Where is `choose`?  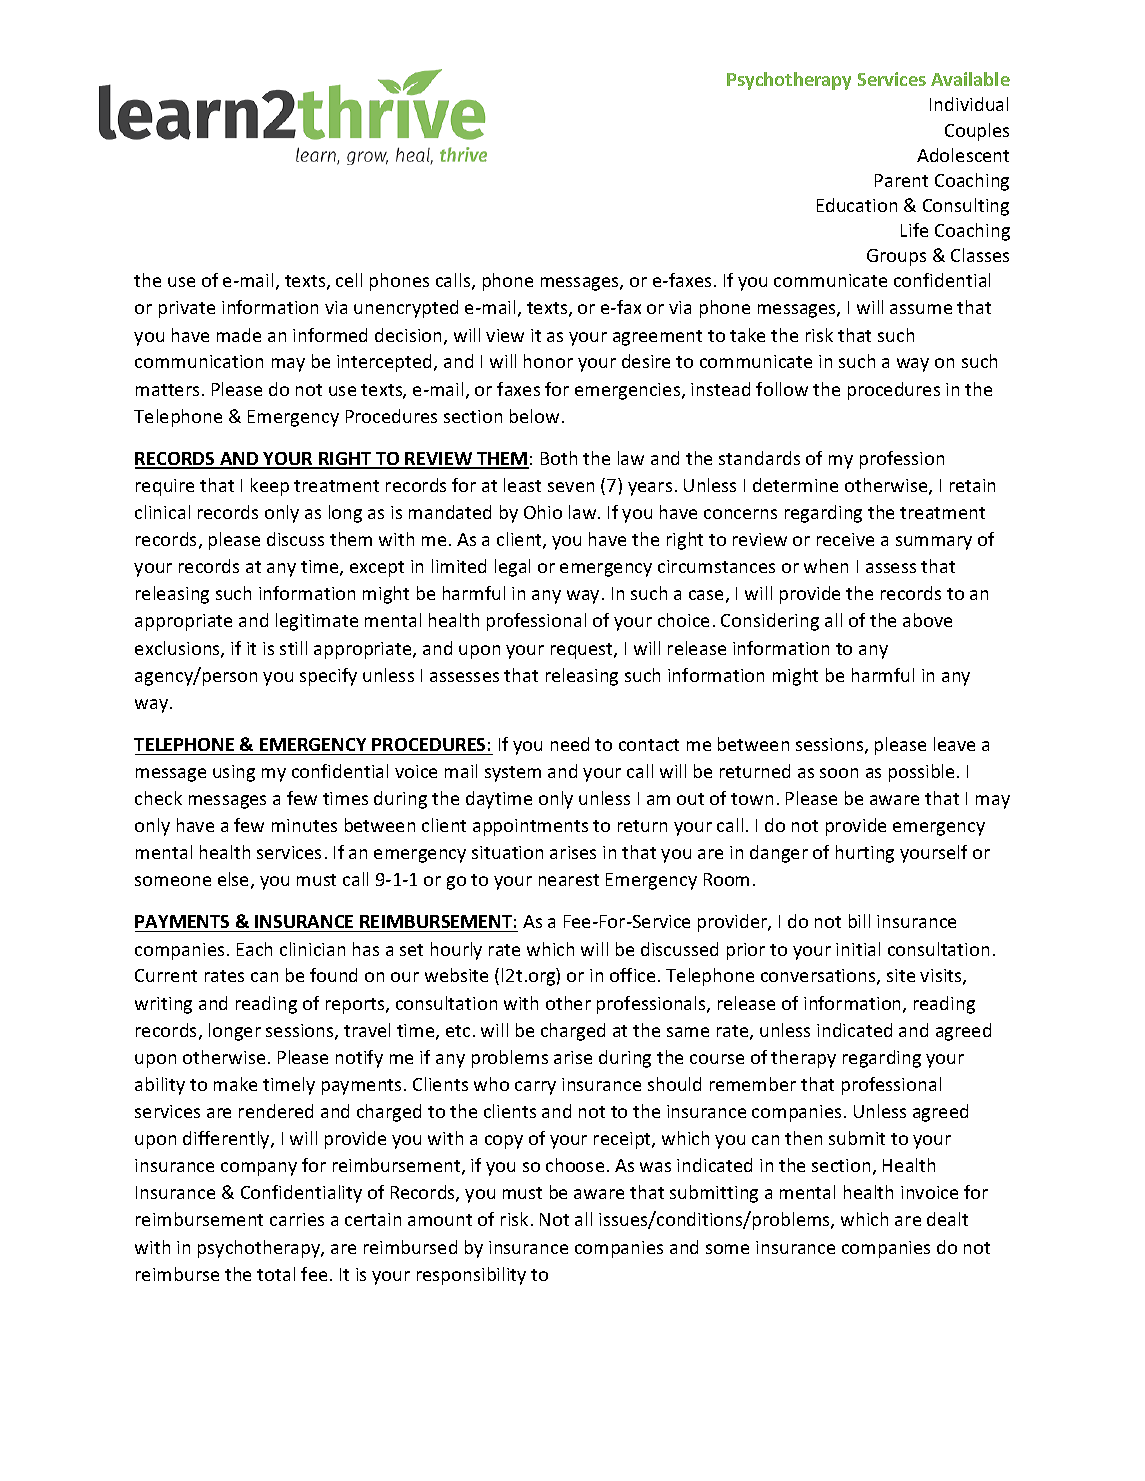 choose is located at coordinates (575, 1165).
